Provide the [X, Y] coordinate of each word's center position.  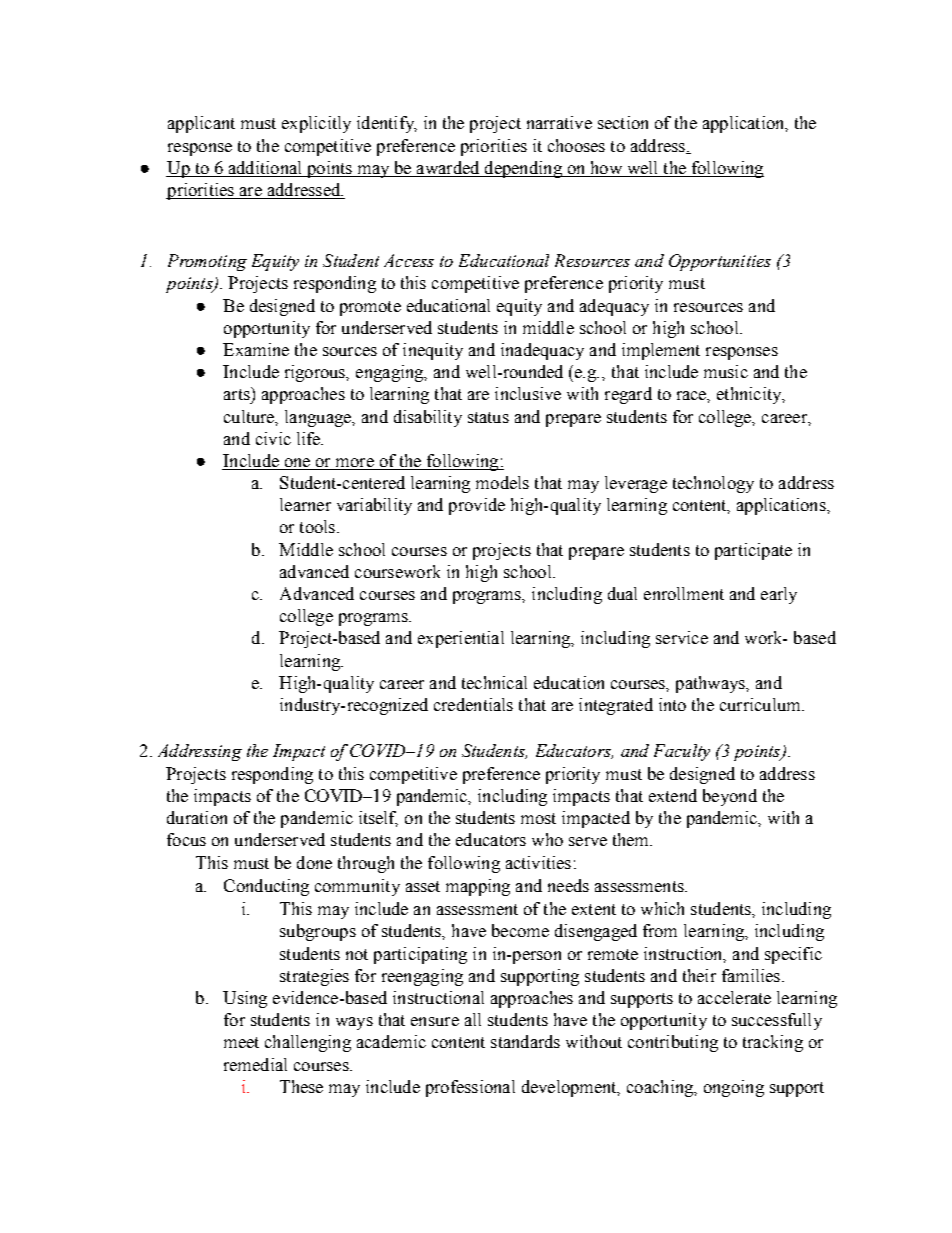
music [726, 371]
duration [197, 817]
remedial [255, 1064]
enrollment [684, 593]
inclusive [528, 393]
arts [238, 393]
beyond [730, 797]
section [623, 122]
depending [523, 169]
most [538, 818]
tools [317, 526]
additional [265, 169]
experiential [461, 639]
